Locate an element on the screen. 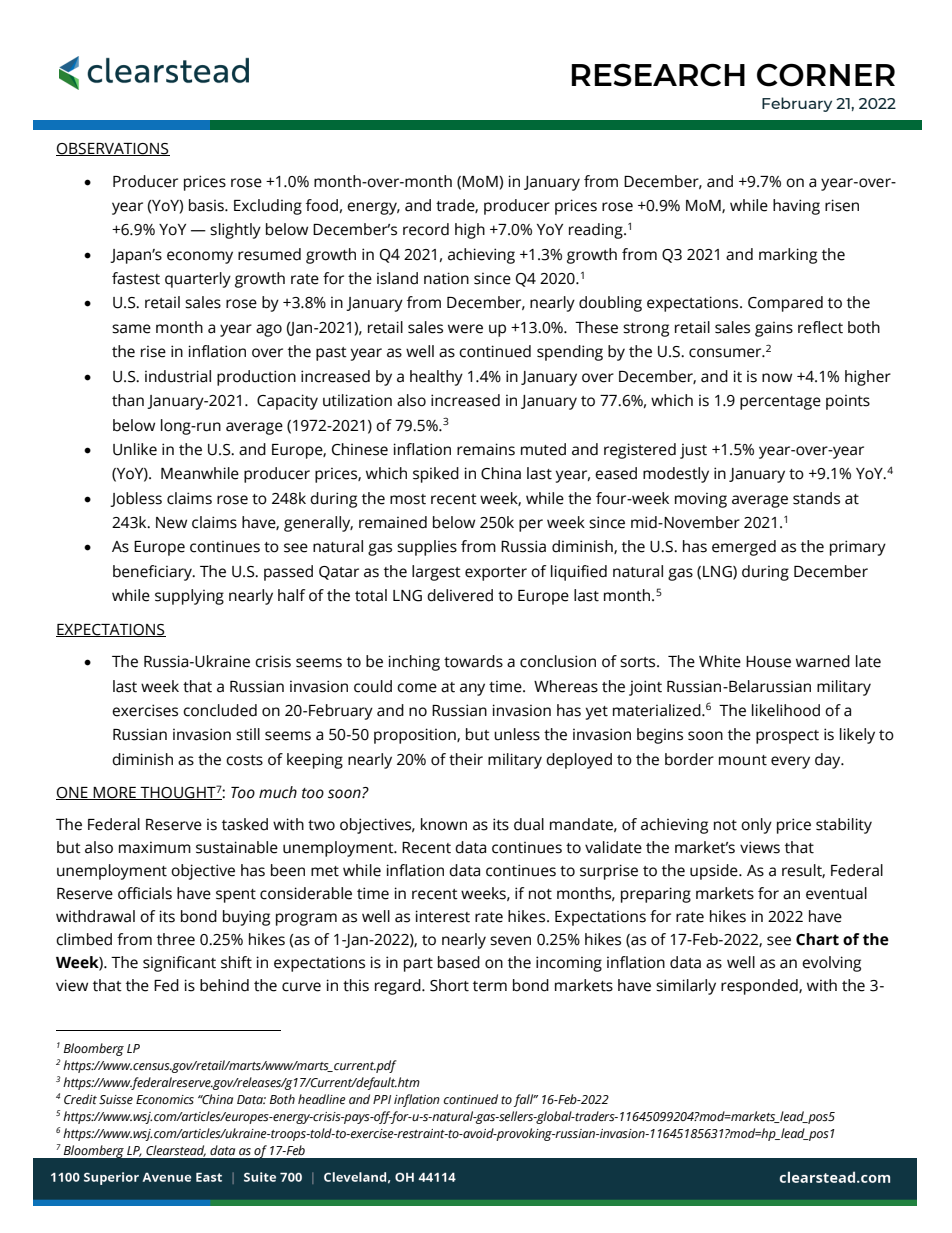 This screenshot has height=1233, width=952. responded is located at coordinates (760, 987).
